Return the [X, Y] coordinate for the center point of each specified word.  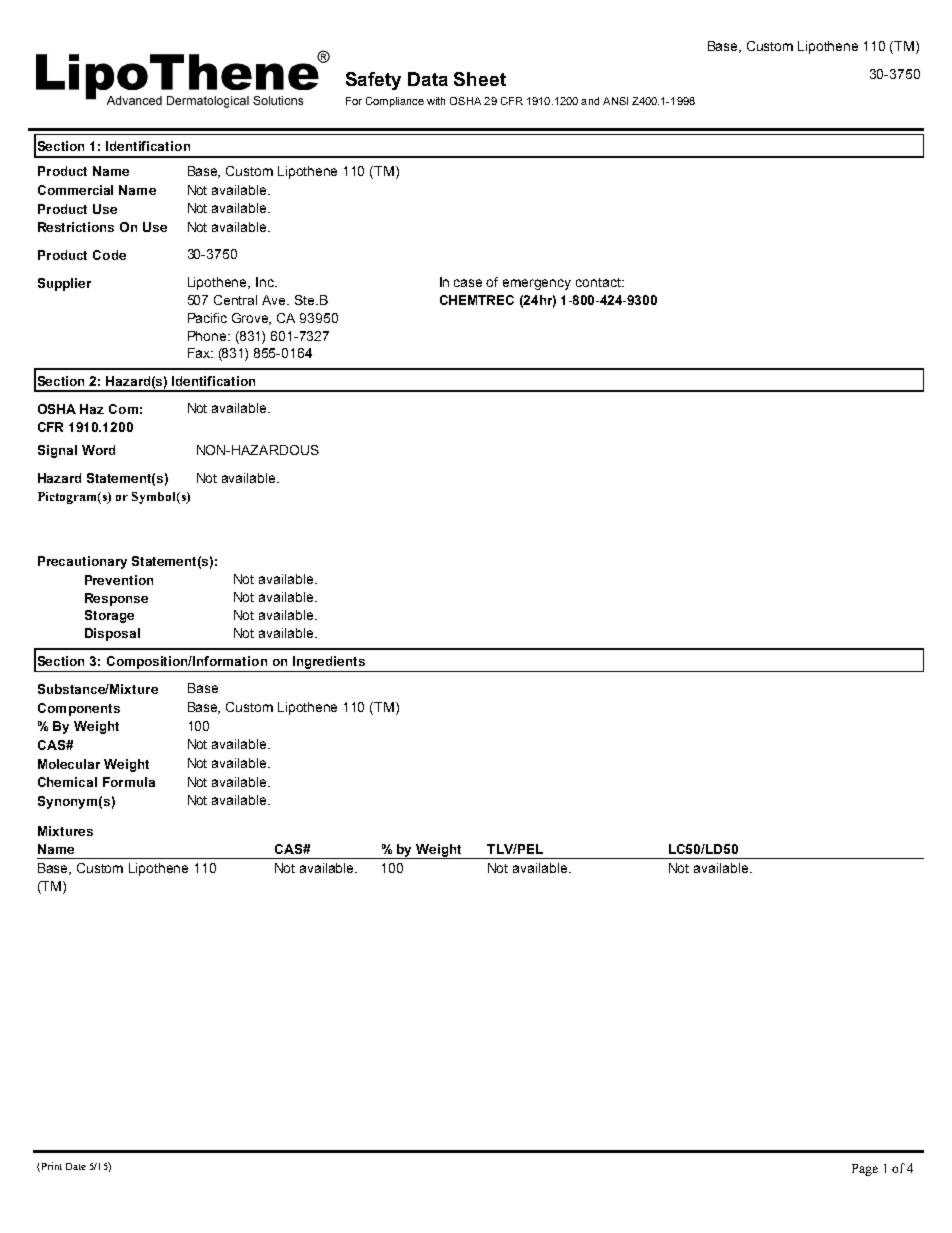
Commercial [75, 190]
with [436, 101]
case [468, 283]
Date [76, 1166]
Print [50, 1167]
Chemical [67, 782]
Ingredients [329, 662]
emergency [537, 284]
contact [599, 282]
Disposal [112, 634]
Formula [129, 782]
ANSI [615, 101]
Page [865, 1170]
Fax [200, 353]
